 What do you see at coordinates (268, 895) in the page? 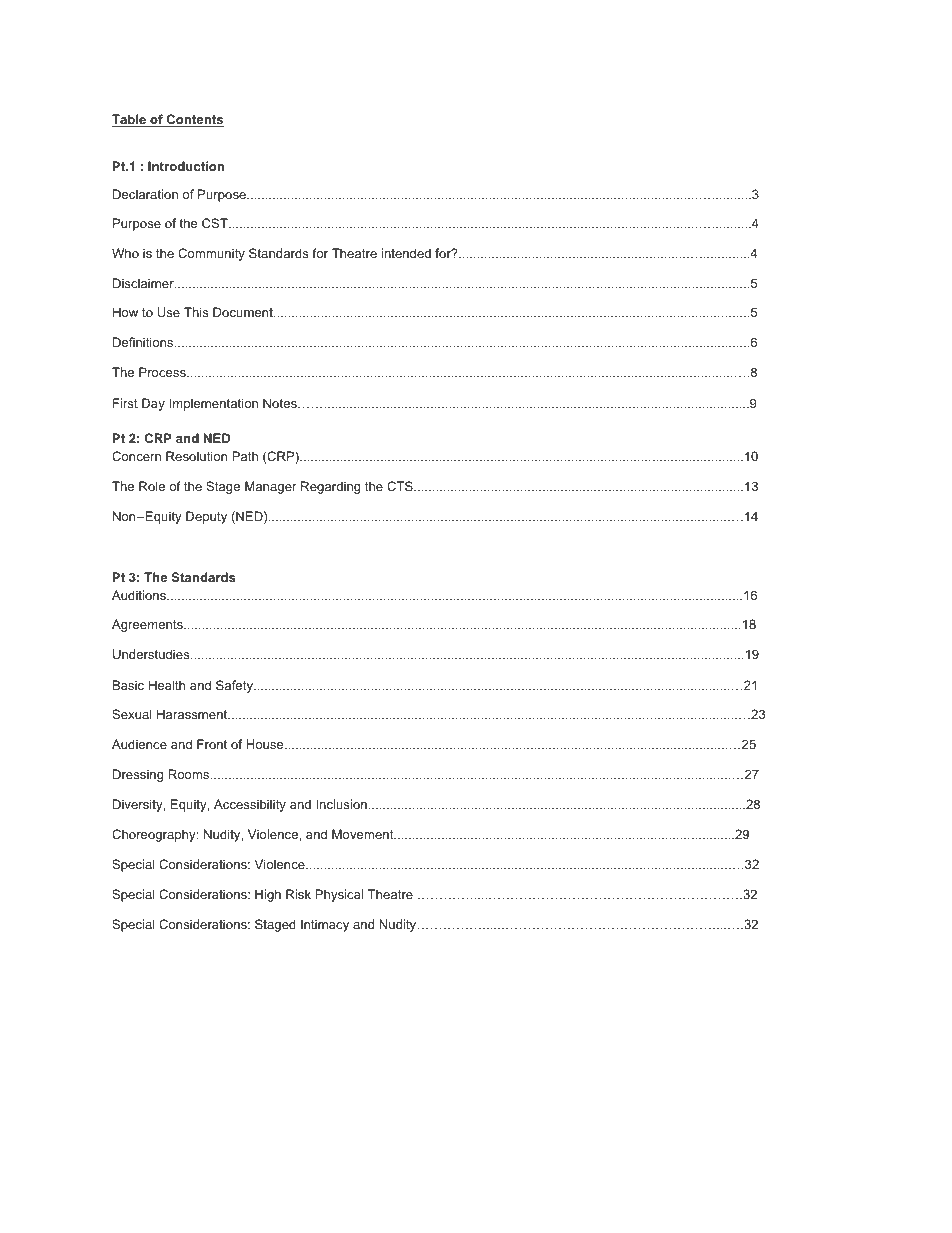
I see `High` at bounding box center [268, 895].
